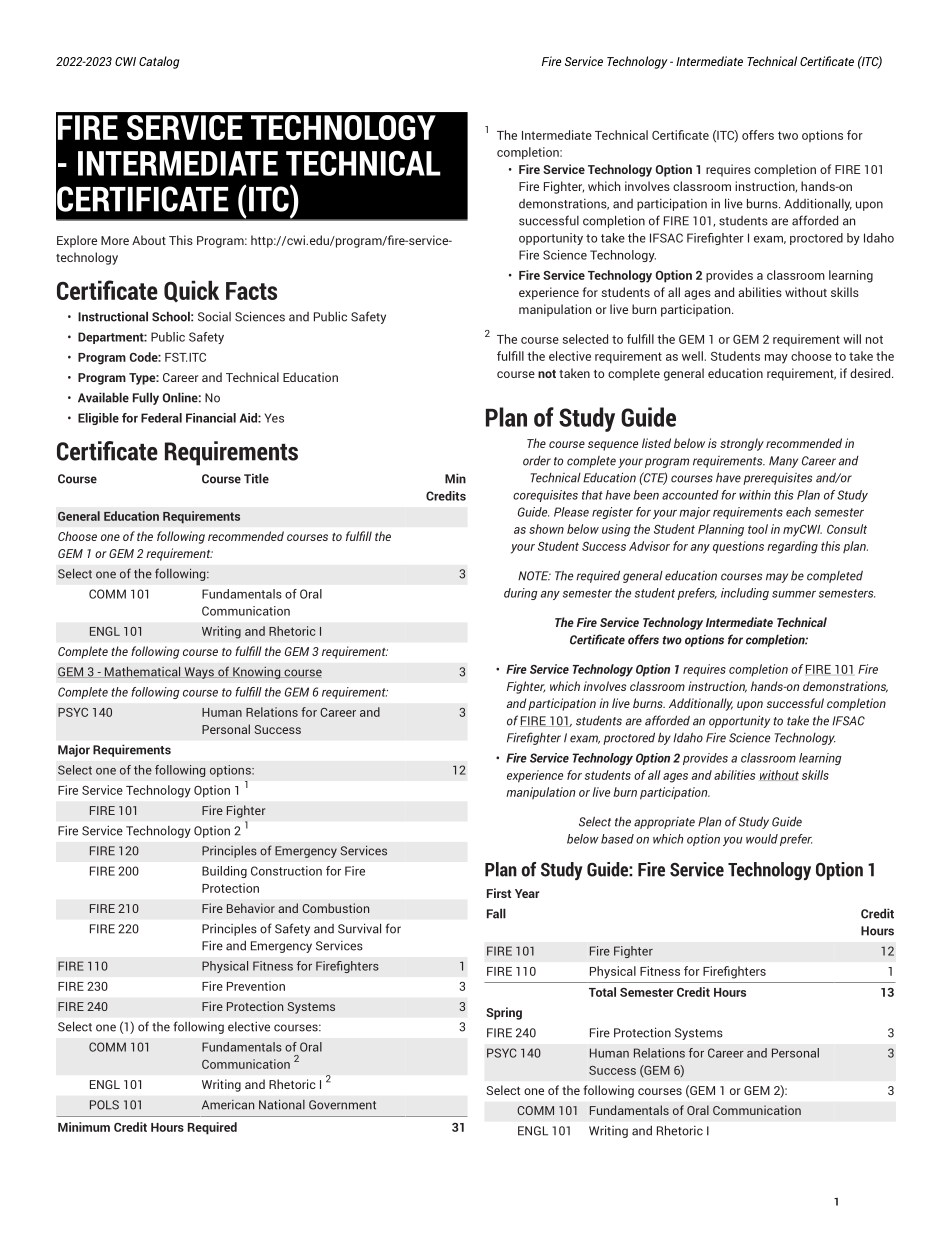 This screenshot has height=1233, width=952. Describe the element at coordinates (521, 594) in the screenshot. I see `during` at that location.
